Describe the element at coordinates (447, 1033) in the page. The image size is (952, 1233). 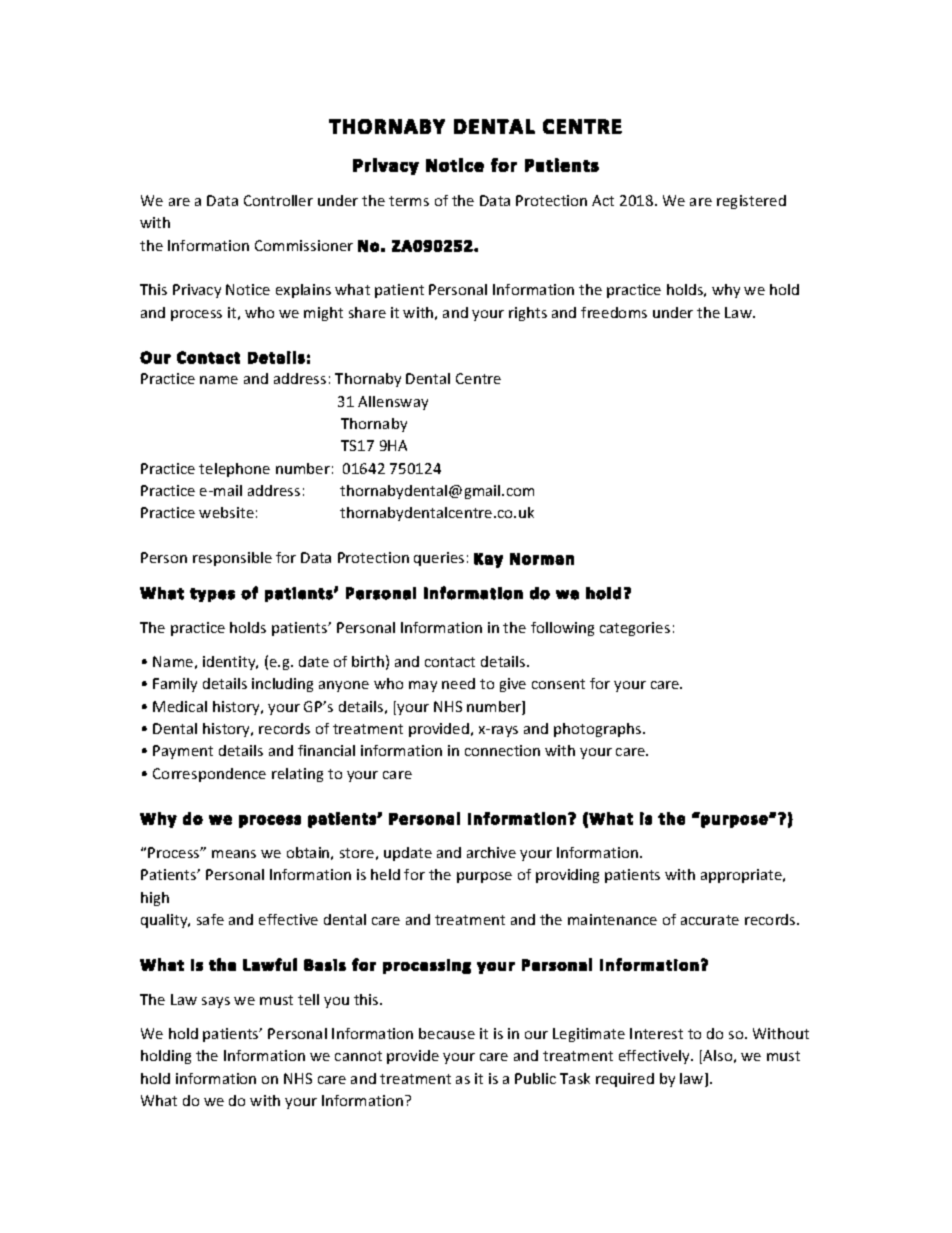
I see `because` at that location.
